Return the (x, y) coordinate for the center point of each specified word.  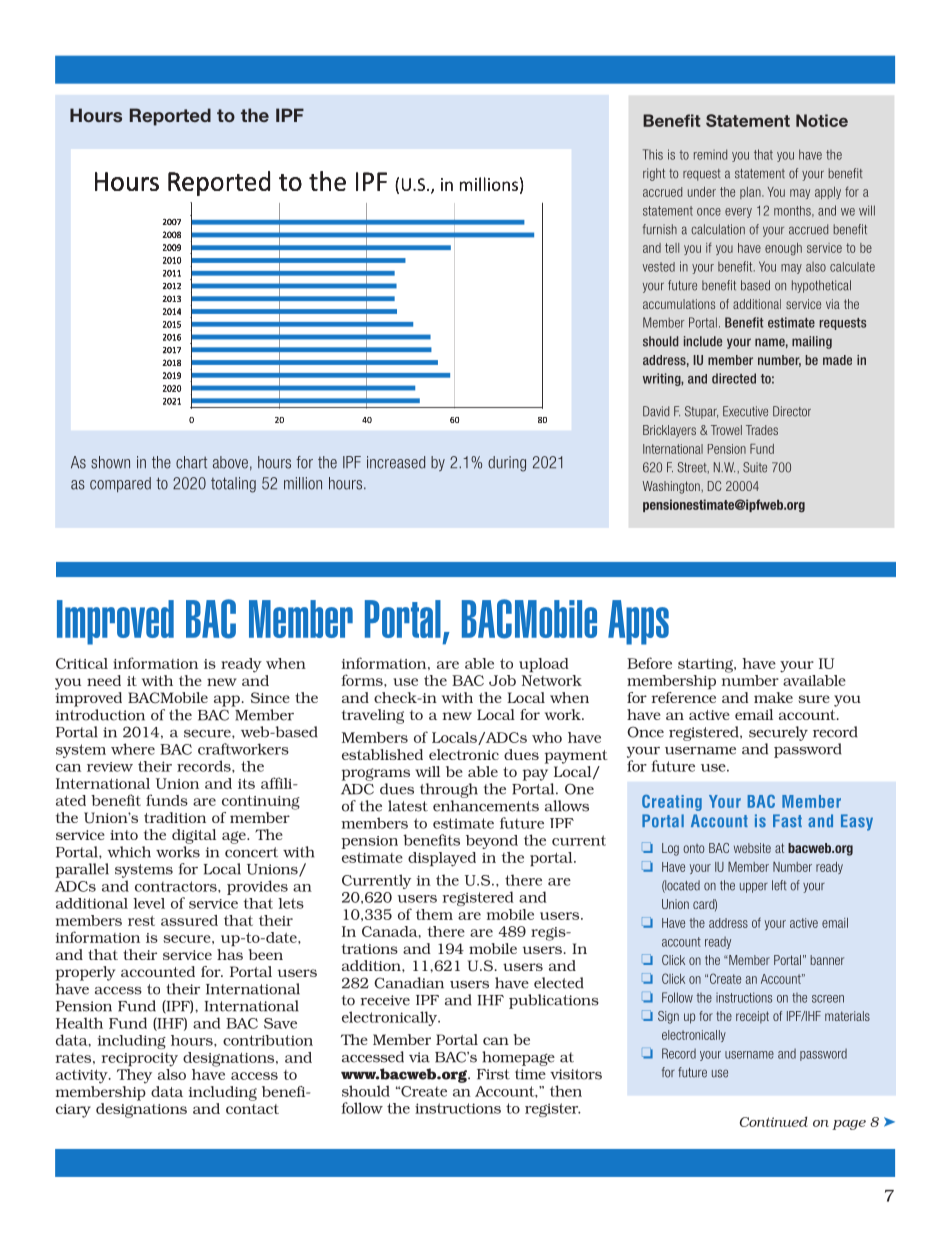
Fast (787, 821)
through (449, 790)
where (133, 749)
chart (191, 462)
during (507, 464)
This (653, 154)
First (493, 1074)
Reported (170, 117)
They (134, 1076)
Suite (755, 467)
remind (710, 154)
